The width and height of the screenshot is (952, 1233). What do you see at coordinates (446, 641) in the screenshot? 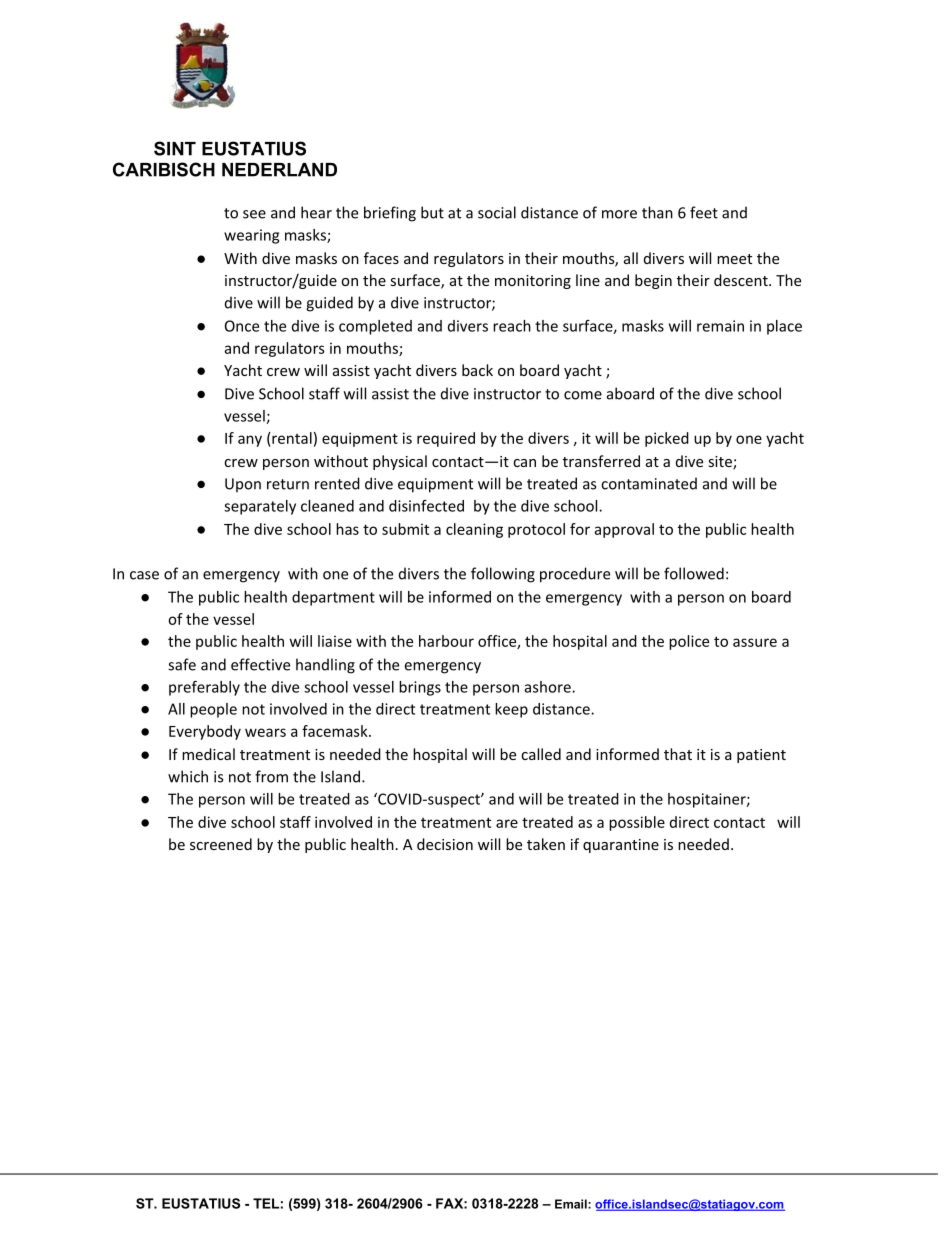
I see `harbour` at bounding box center [446, 641].
